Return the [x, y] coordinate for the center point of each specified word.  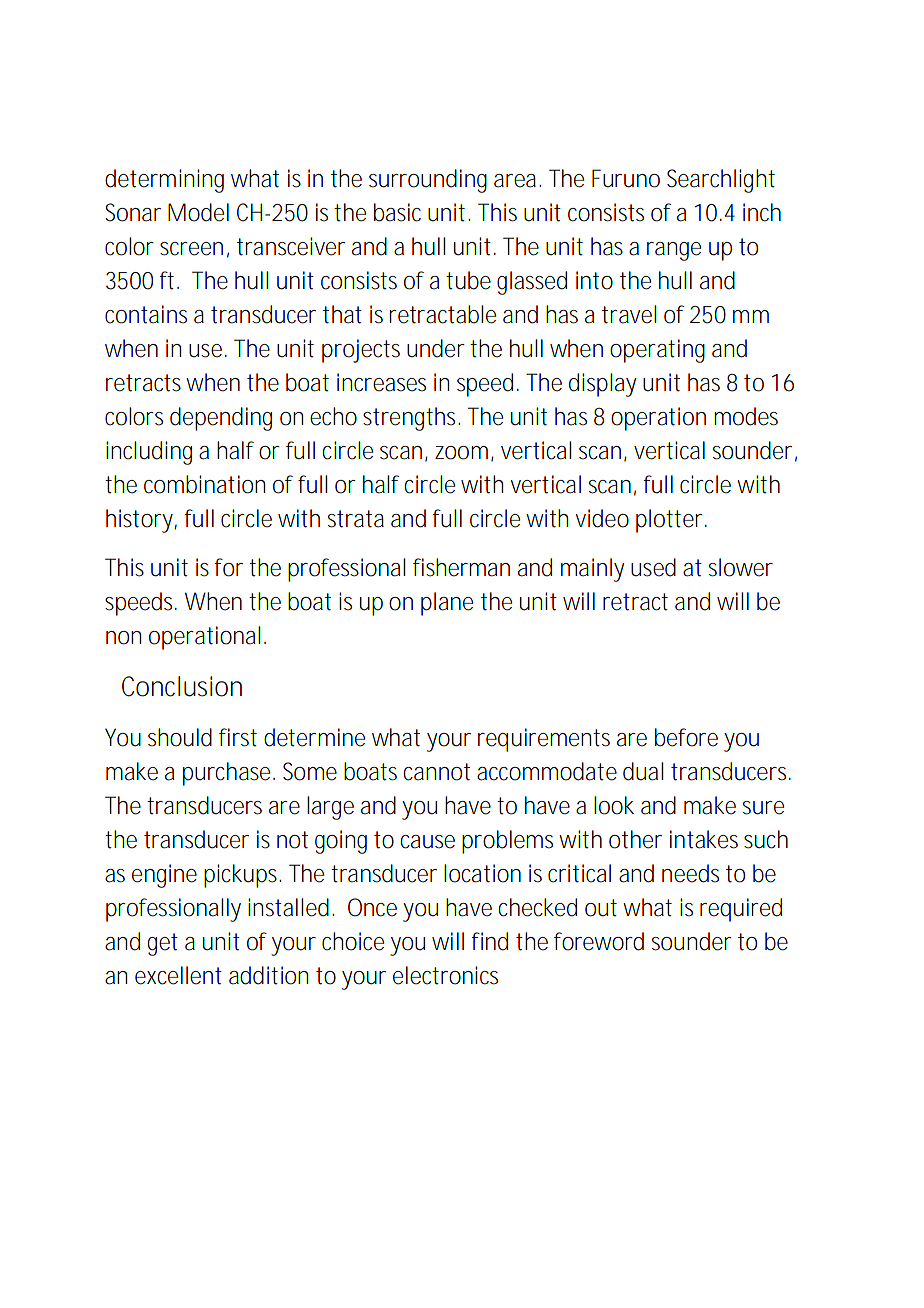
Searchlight [721, 181]
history [139, 521]
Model [198, 212]
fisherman [461, 567]
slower [741, 567]
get [163, 944]
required [741, 910]
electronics [445, 975]
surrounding [428, 181]
